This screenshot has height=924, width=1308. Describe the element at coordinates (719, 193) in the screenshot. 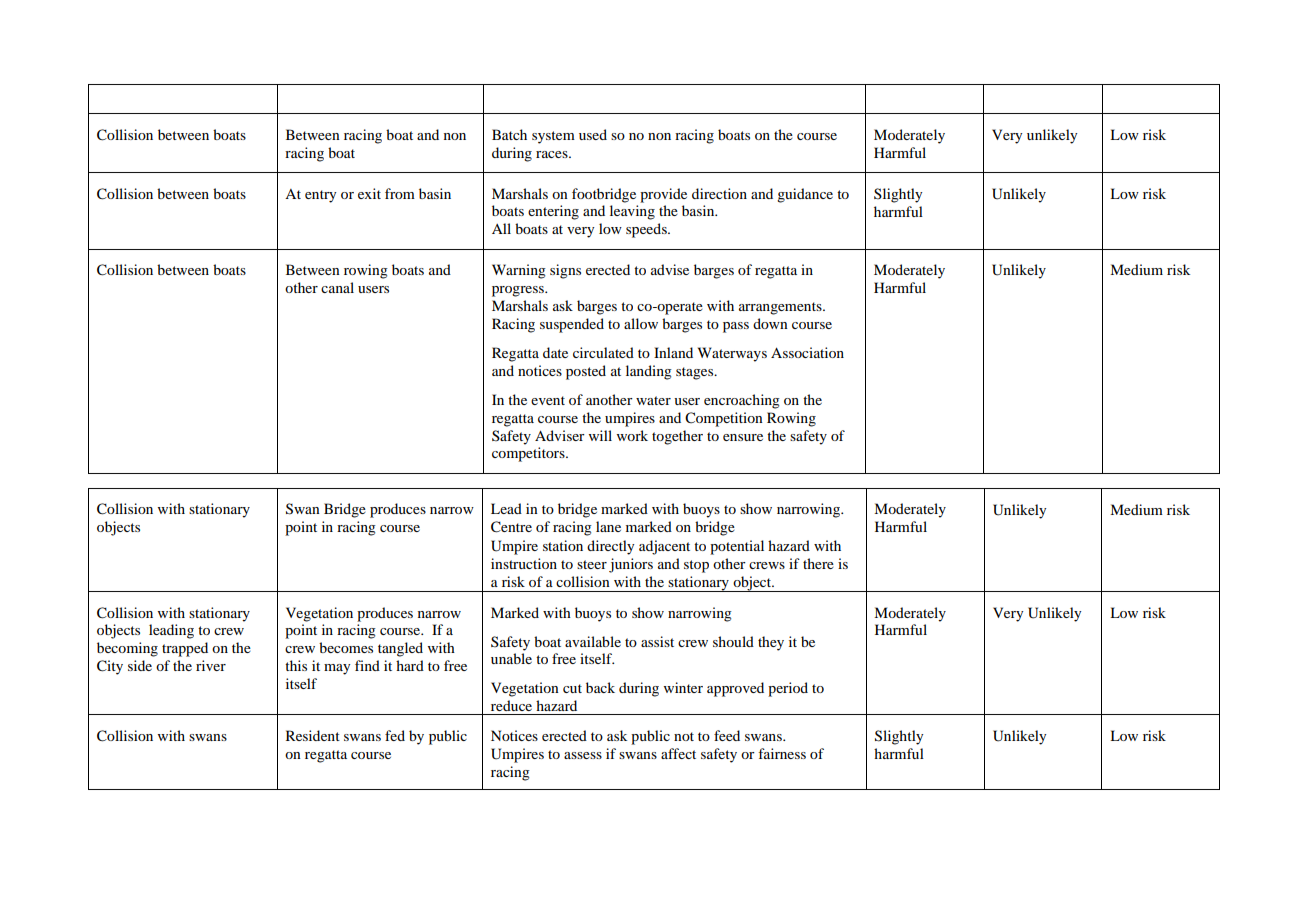

I see `direction` at that location.
